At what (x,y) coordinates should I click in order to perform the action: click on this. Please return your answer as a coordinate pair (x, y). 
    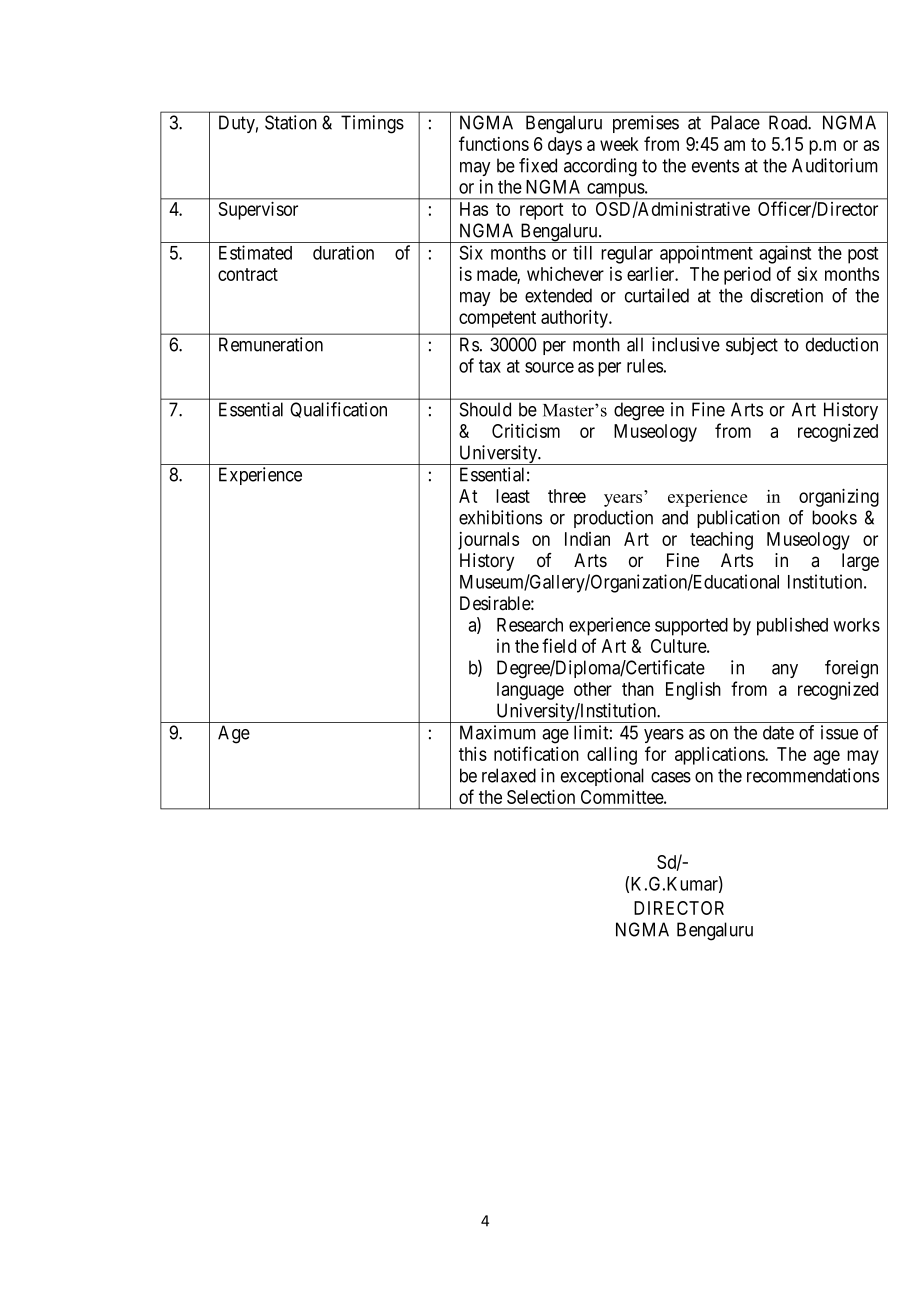
    Looking at the image, I should click on (473, 754).
